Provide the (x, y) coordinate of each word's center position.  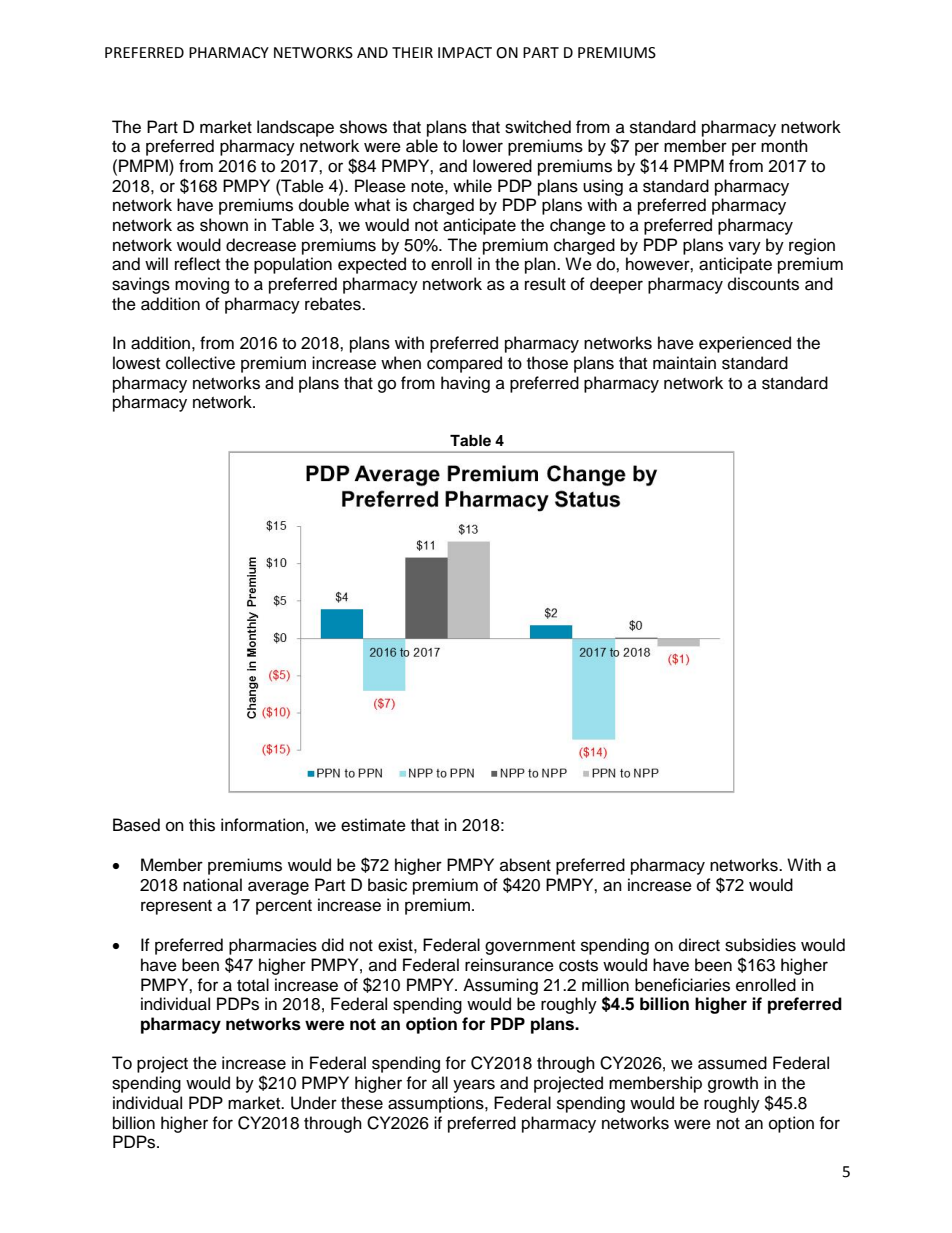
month (784, 146)
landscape (295, 128)
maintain (684, 363)
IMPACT (465, 53)
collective (200, 363)
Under (314, 1103)
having (465, 384)
